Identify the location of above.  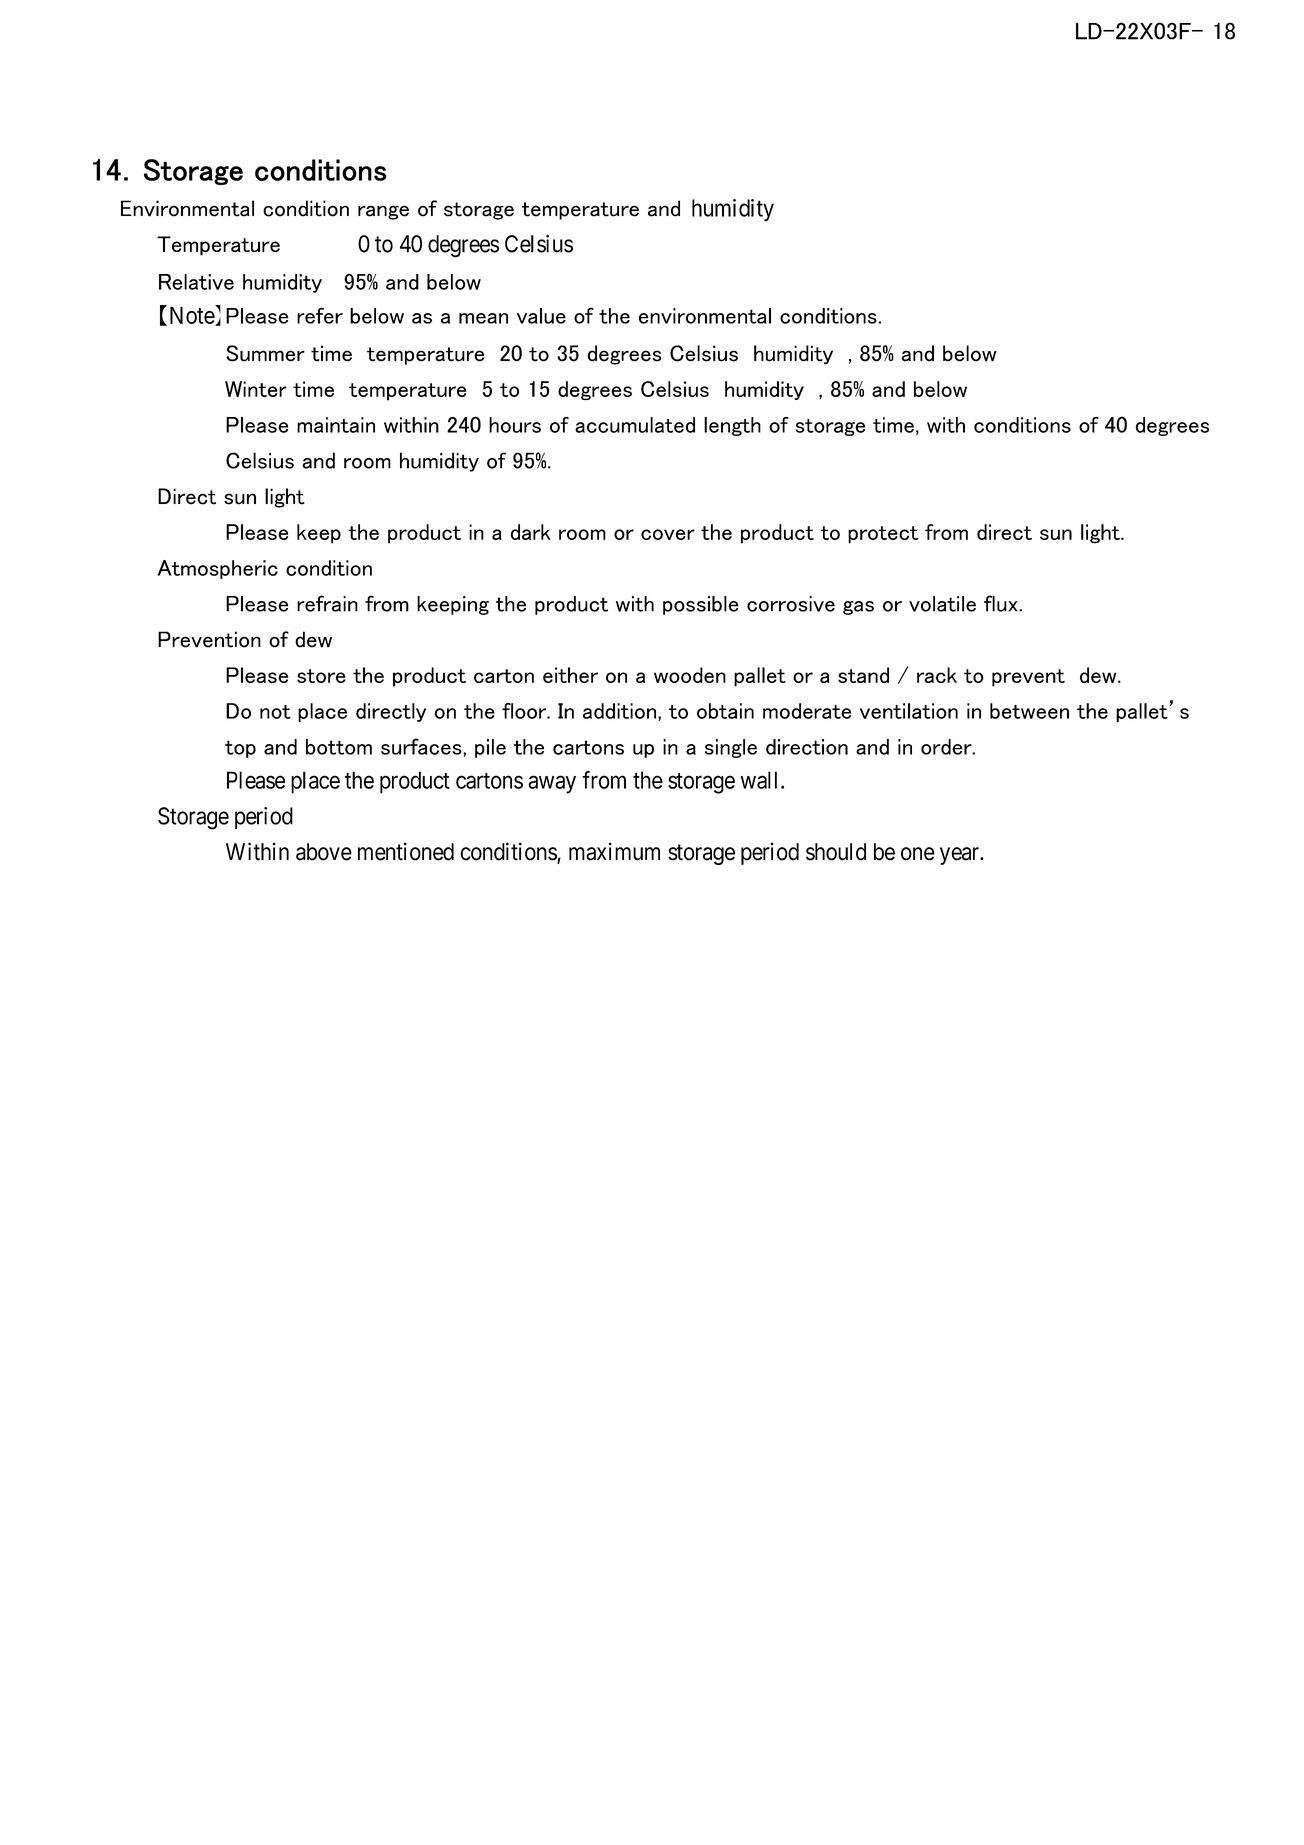
(324, 852).
